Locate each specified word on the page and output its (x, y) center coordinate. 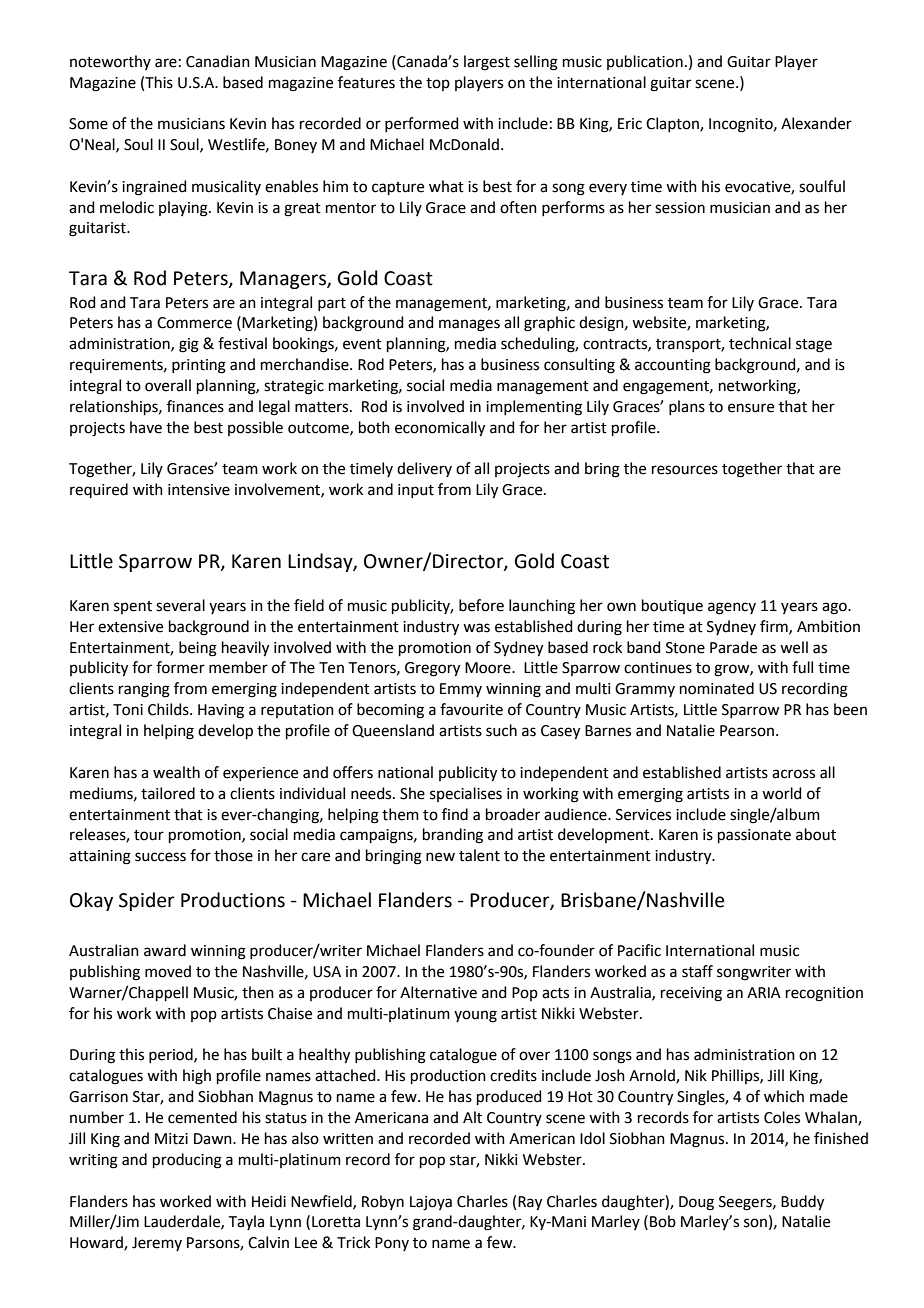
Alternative (438, 992)
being (198, 649)
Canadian (218, 61)
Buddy (802, 1203)
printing (199, 366)
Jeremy (157, 1244)
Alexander (816, 123)
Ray (530, 1203)
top (438, 84)
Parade (733, 647)
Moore (489, 668)
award (165, 950)
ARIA (764, 992)
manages (469, 325)
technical (760, 343)
